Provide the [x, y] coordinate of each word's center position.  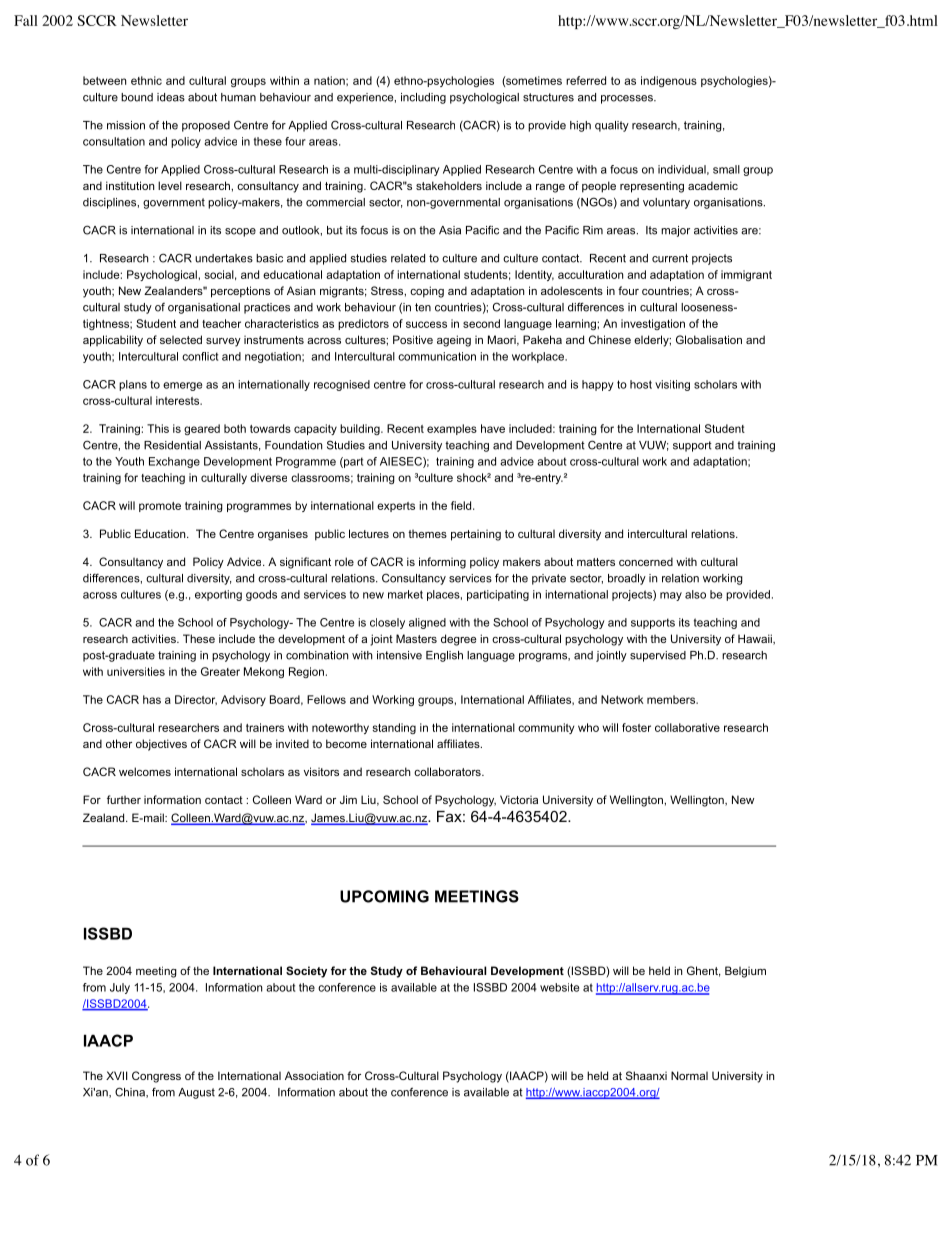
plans [133, 385]
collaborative [687, 727]
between [104, 80]
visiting [672, 385]
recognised [342, 385]
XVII [116, 1075]
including [423, 98]
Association [314, 1075]
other [119, 743]
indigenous [669, 81]
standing [394, 728]
